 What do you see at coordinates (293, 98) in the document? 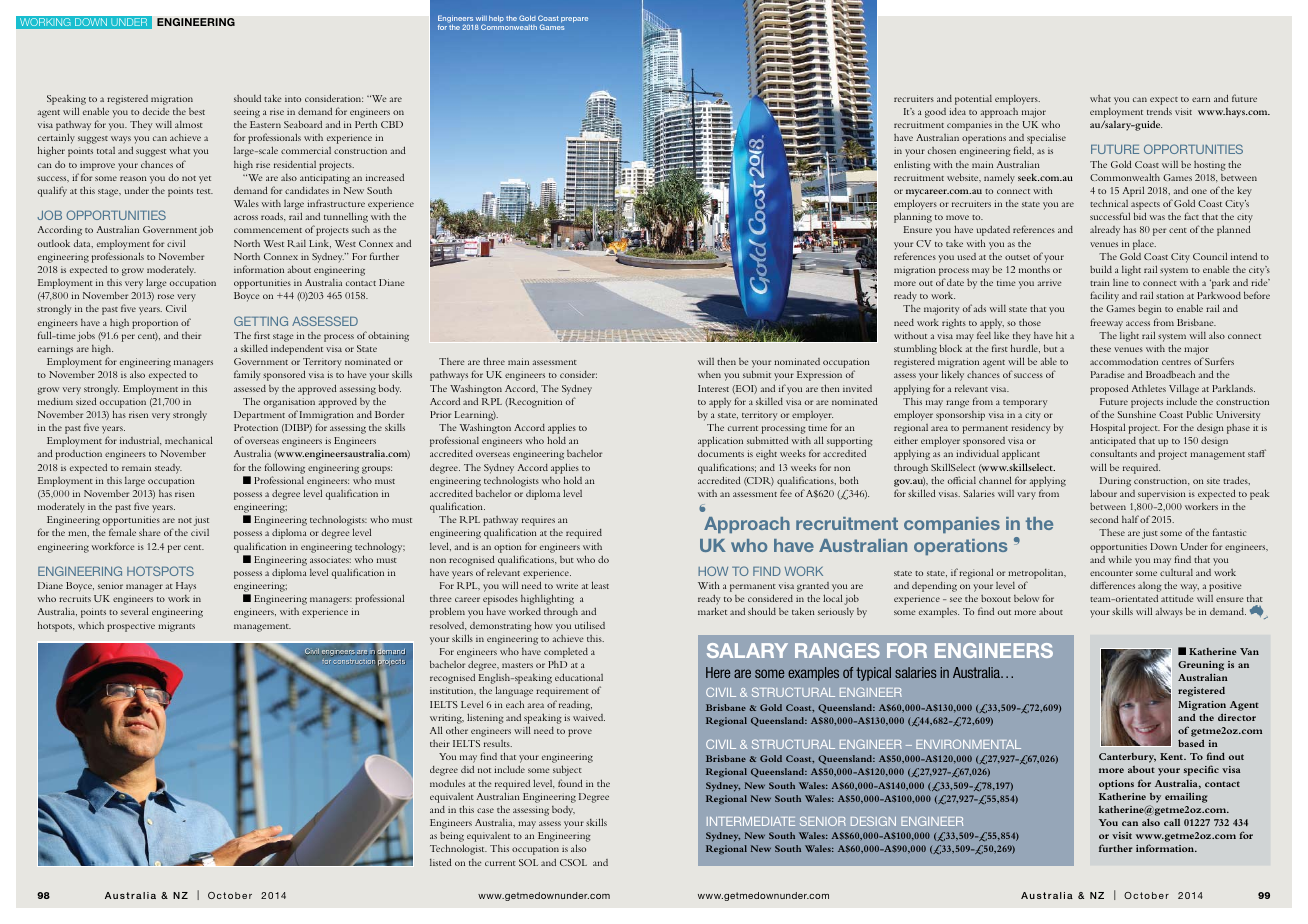
I see `into` at bounding box center [293, 98].
